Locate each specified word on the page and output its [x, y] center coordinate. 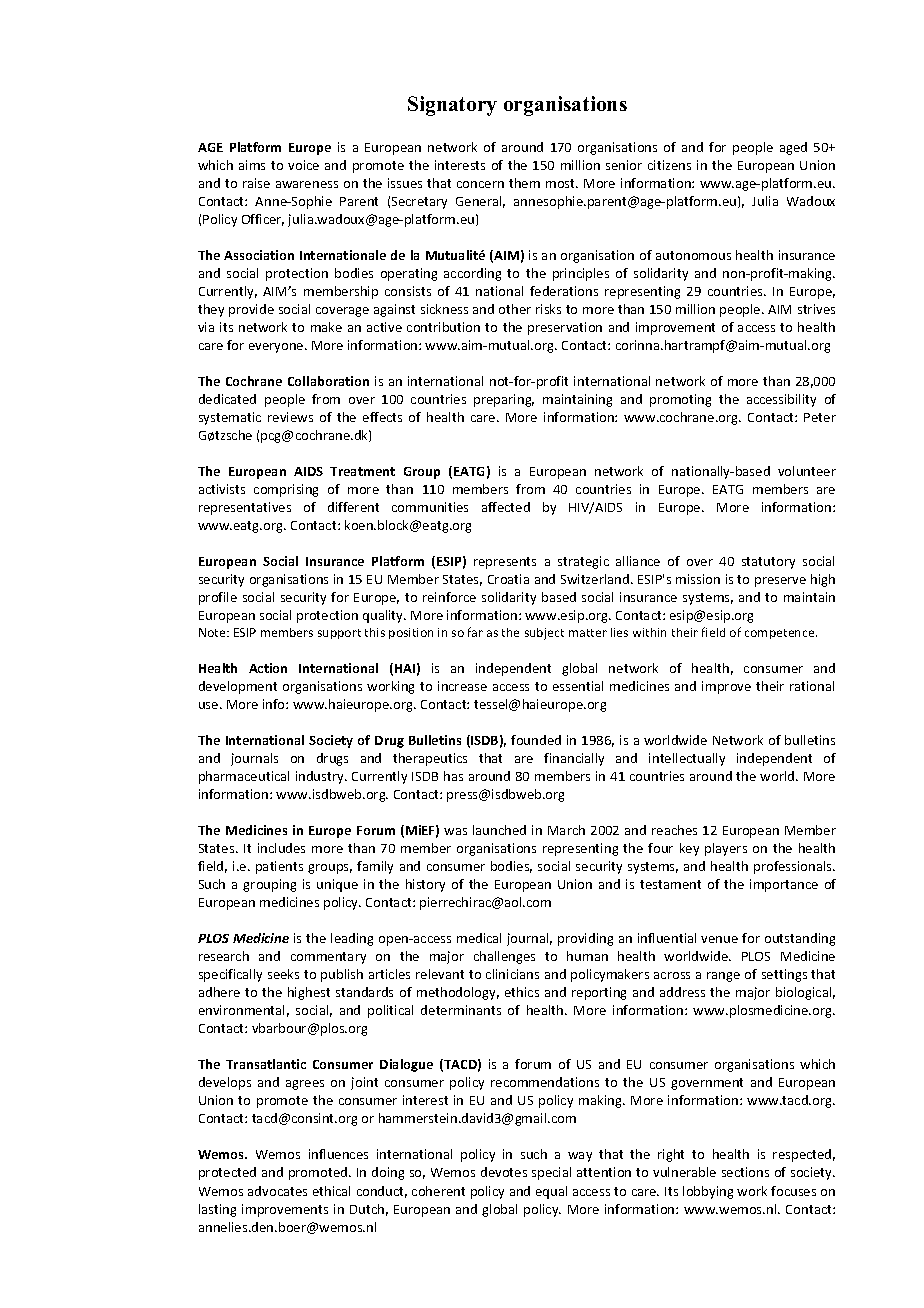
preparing [504, 400]
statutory [768, 563]
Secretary [419, 203]
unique [337, 885]
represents [505, 563]
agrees [305, 1085]
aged [793, 148]
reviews [290, 417]
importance [784, 885]
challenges [504, 957]
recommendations [545, 1082]
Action [268, 668]
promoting [680, 400]
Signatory [452, 106]
